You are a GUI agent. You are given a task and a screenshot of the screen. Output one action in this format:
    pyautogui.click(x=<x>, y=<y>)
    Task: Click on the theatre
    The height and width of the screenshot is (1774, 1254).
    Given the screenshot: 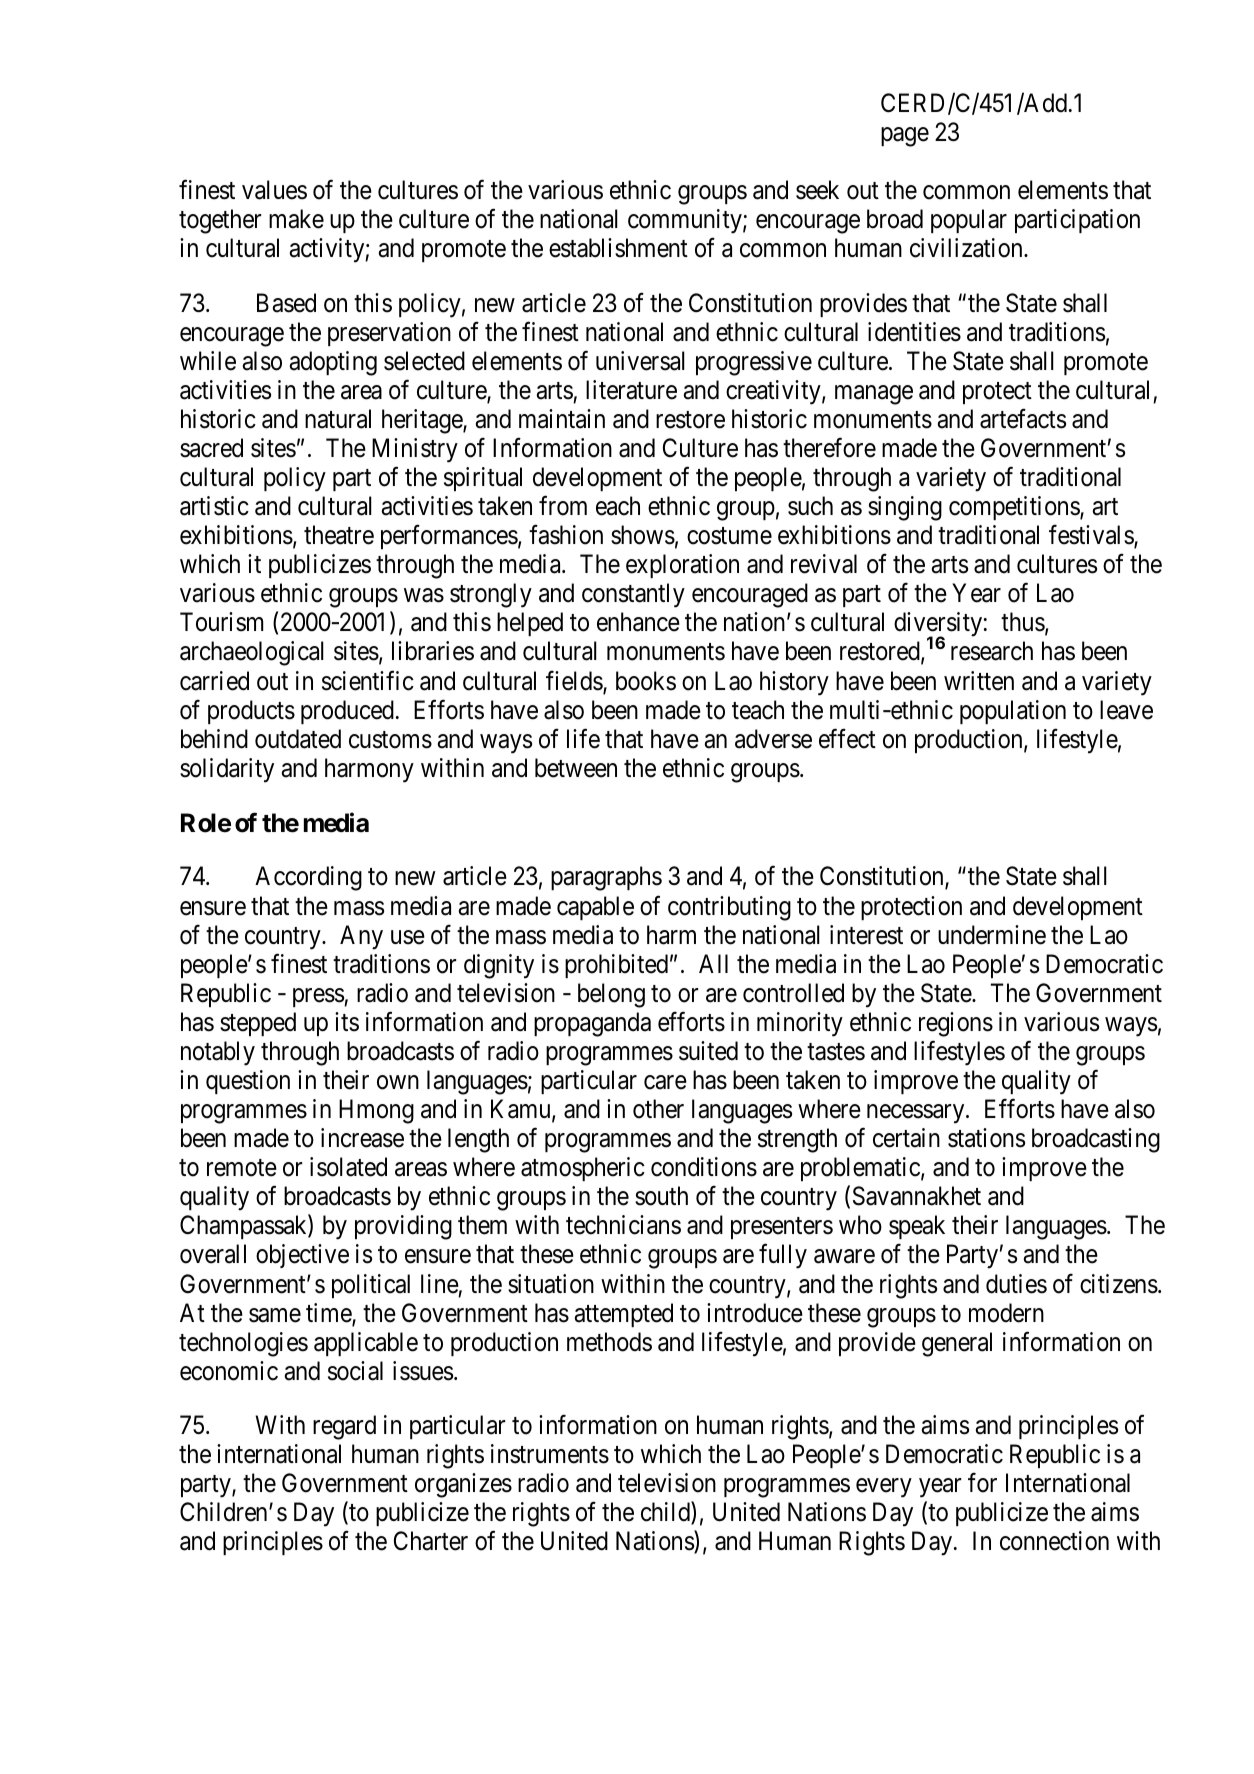 What is the action you would take?
    pyautogui.click(x=339, y=535)
